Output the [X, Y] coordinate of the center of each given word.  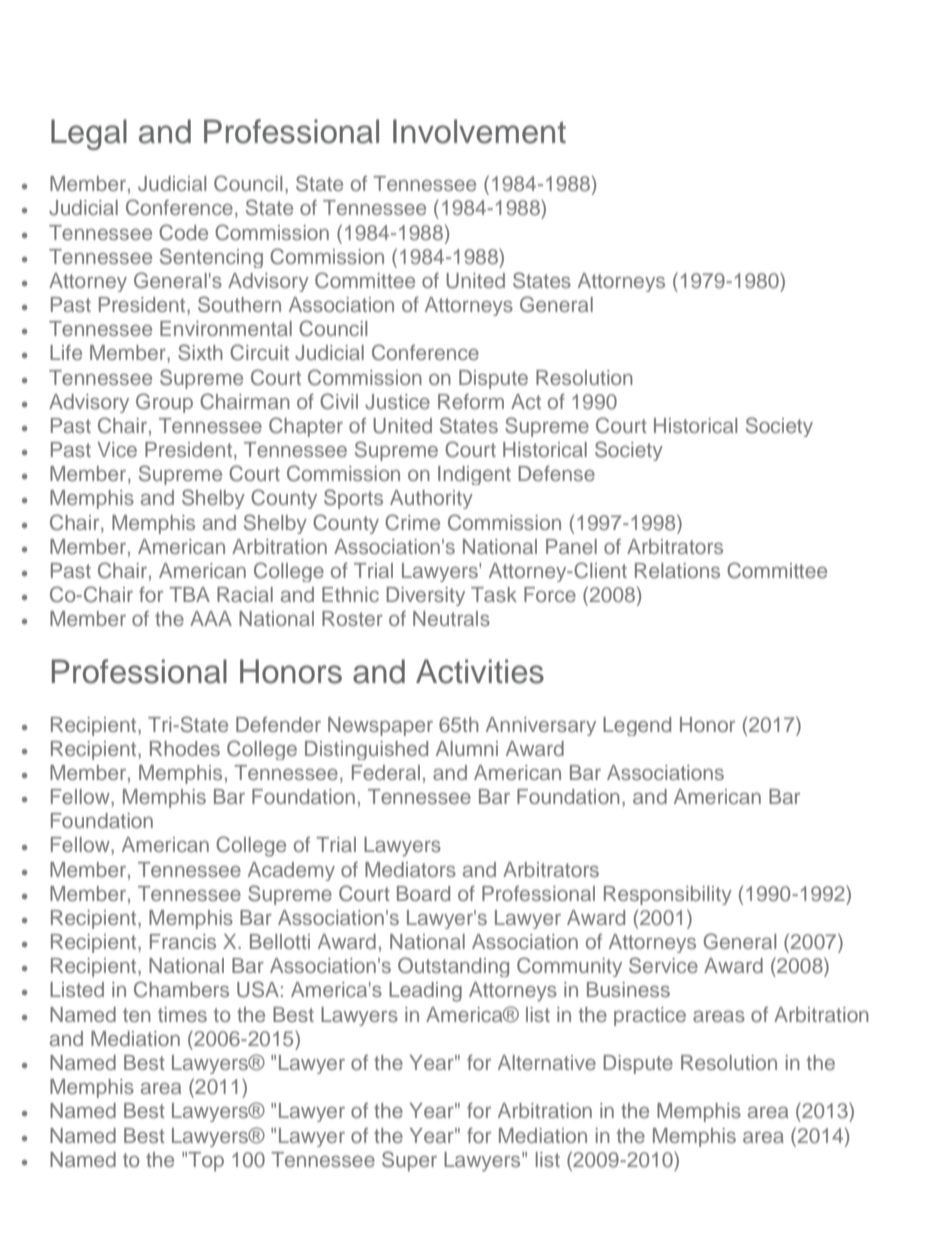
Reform [471, 401]
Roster [352, 618]
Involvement [479, 131]
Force [550, 594]
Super [409, 1161]
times [182, 1014]
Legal [89, 134]
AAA [211, 618]
